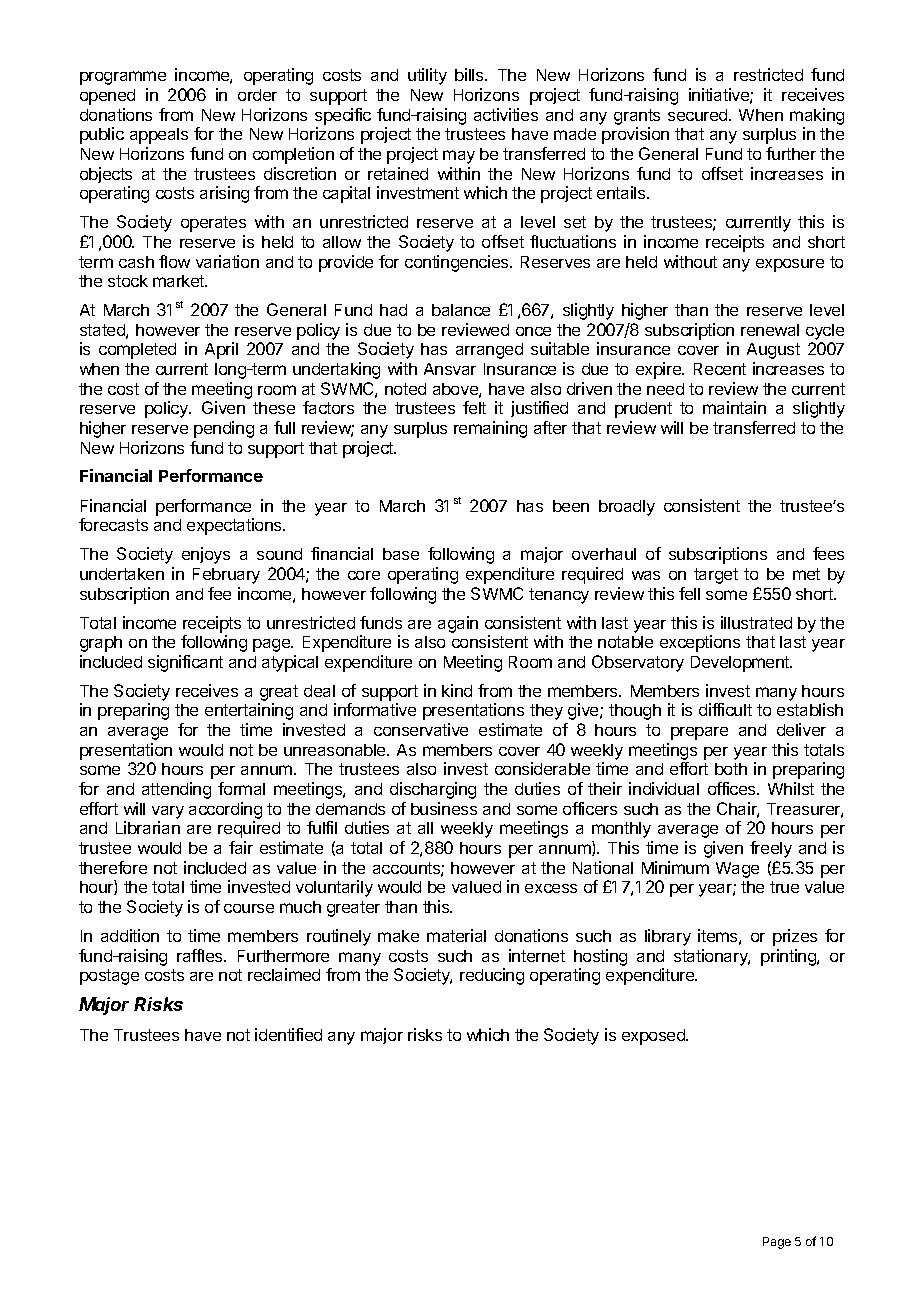  What do you see at coordinates (461, 310) in the image?
I see `balance` at bounding box center [461, 310].
